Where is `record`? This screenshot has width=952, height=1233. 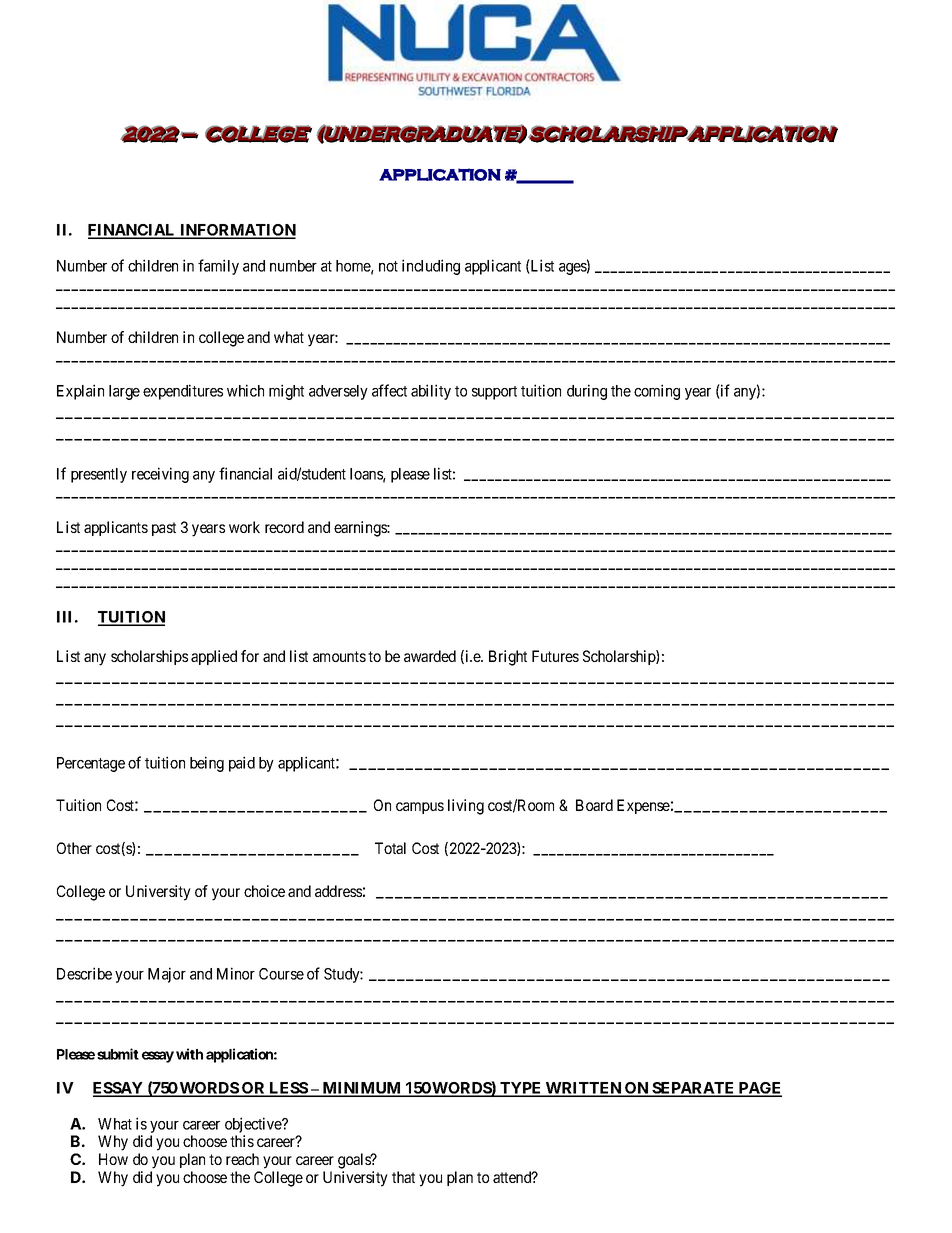 record is located at coordinates (284, 527).
